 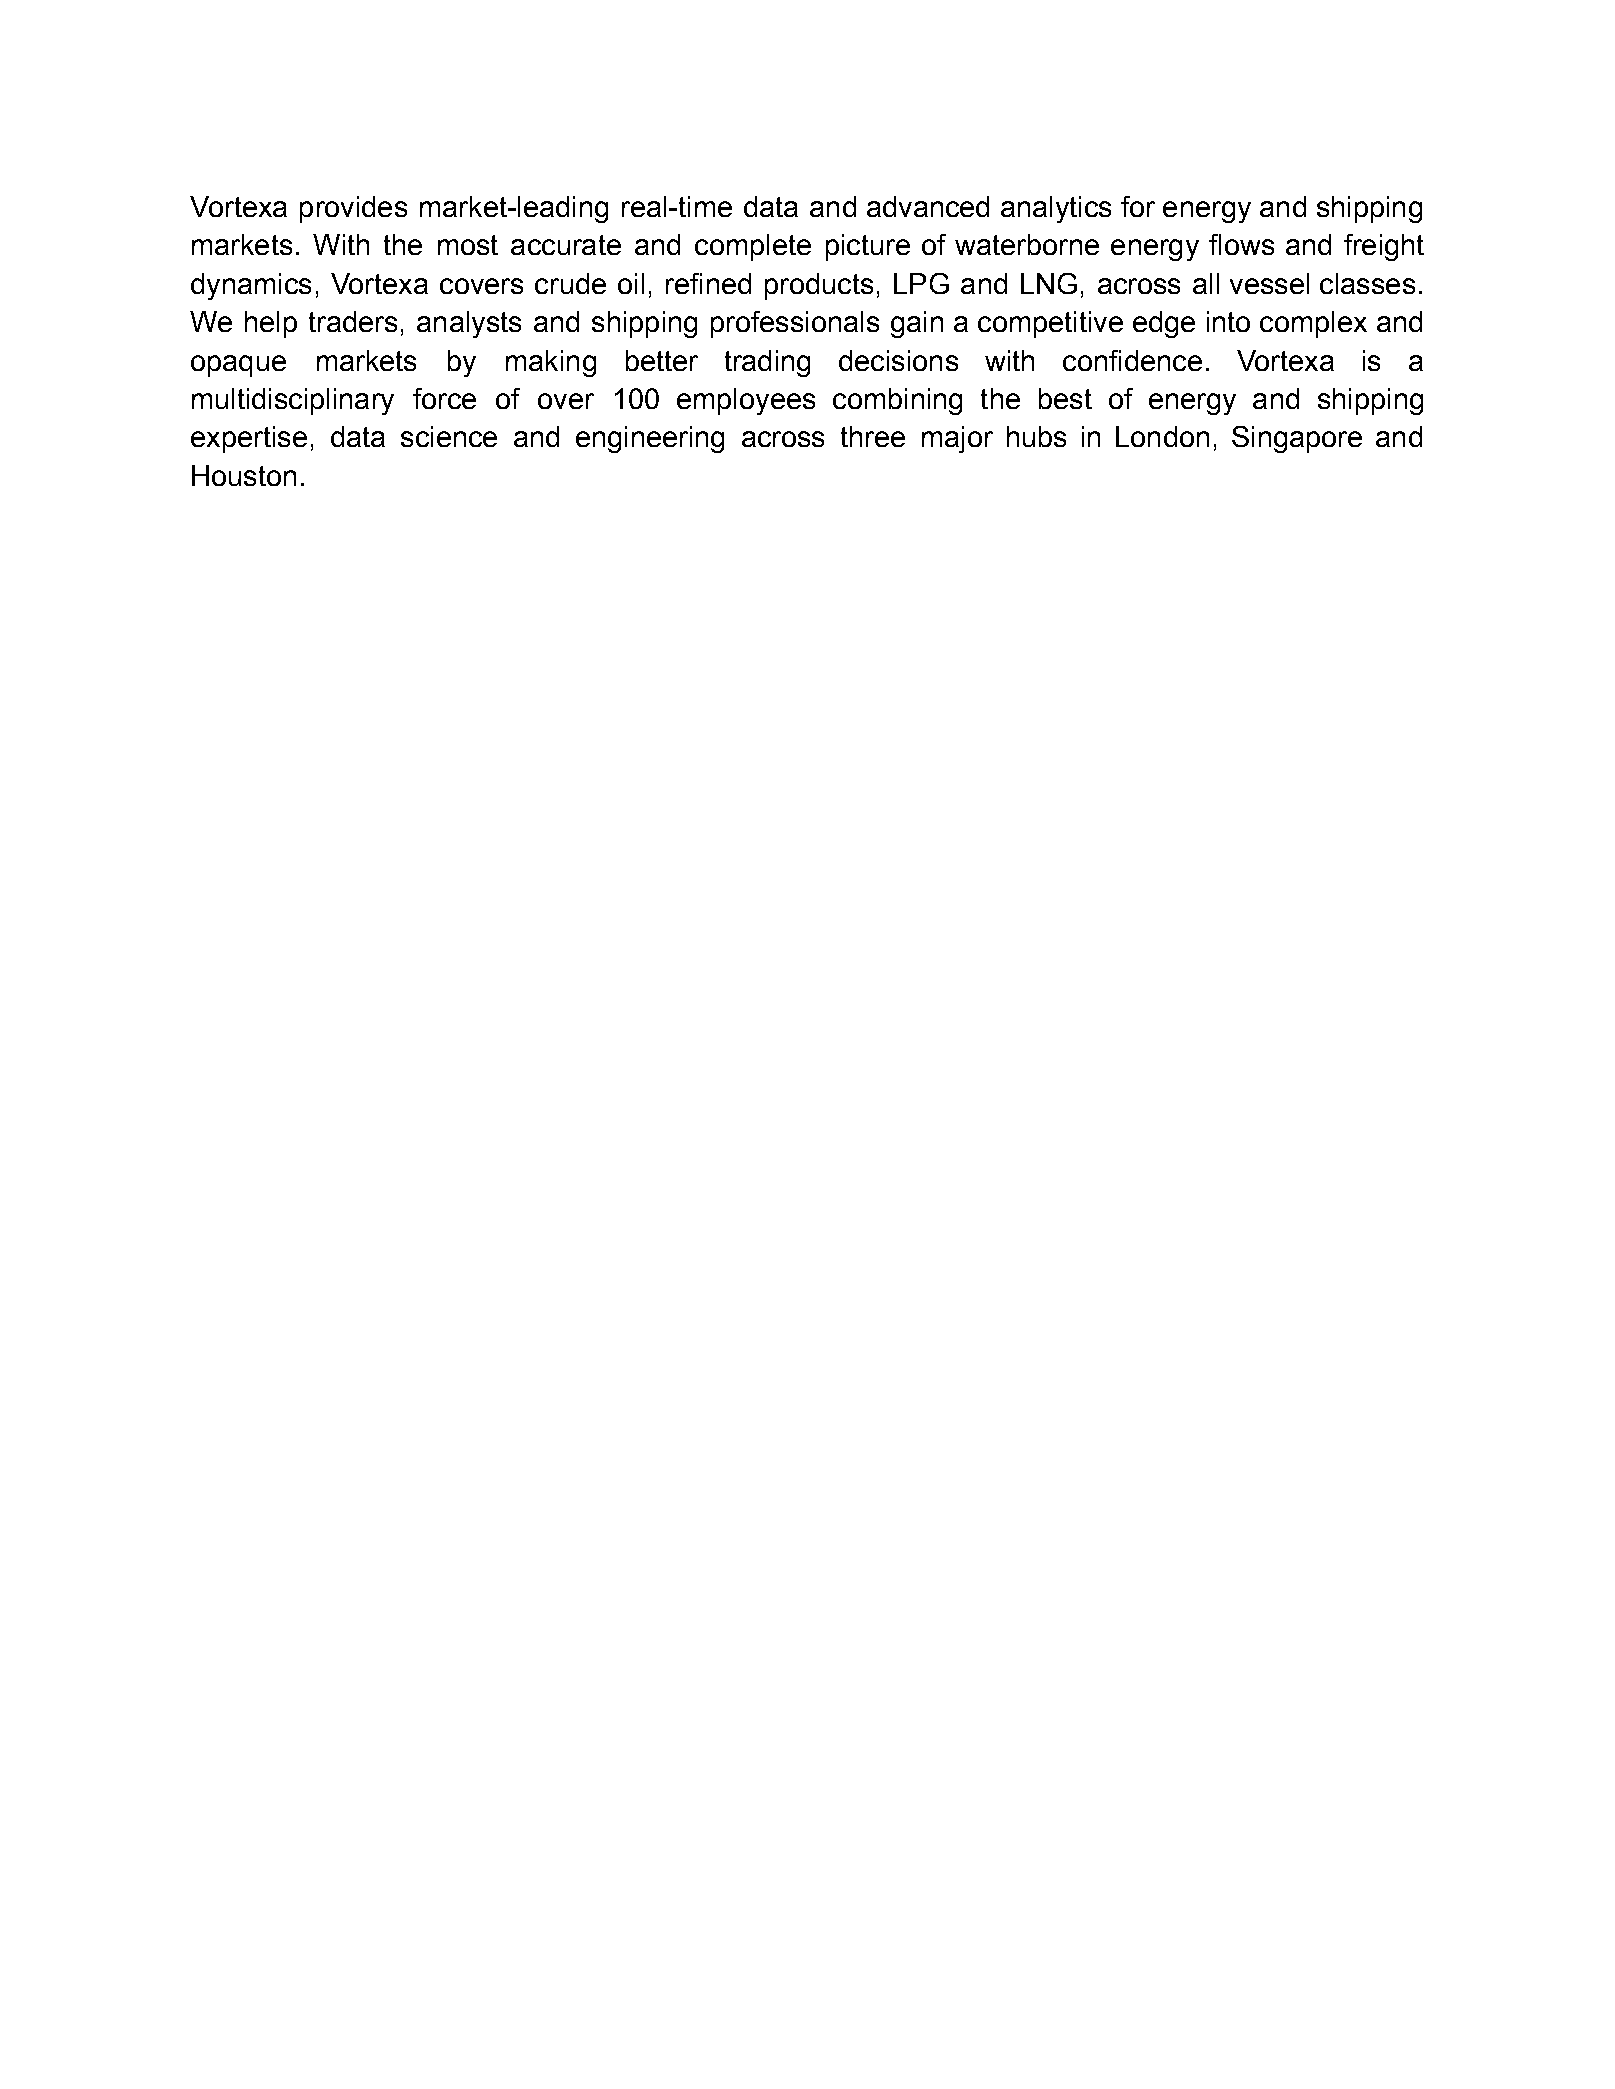 I want to click on analytics, so click(x=1056, y=209).
